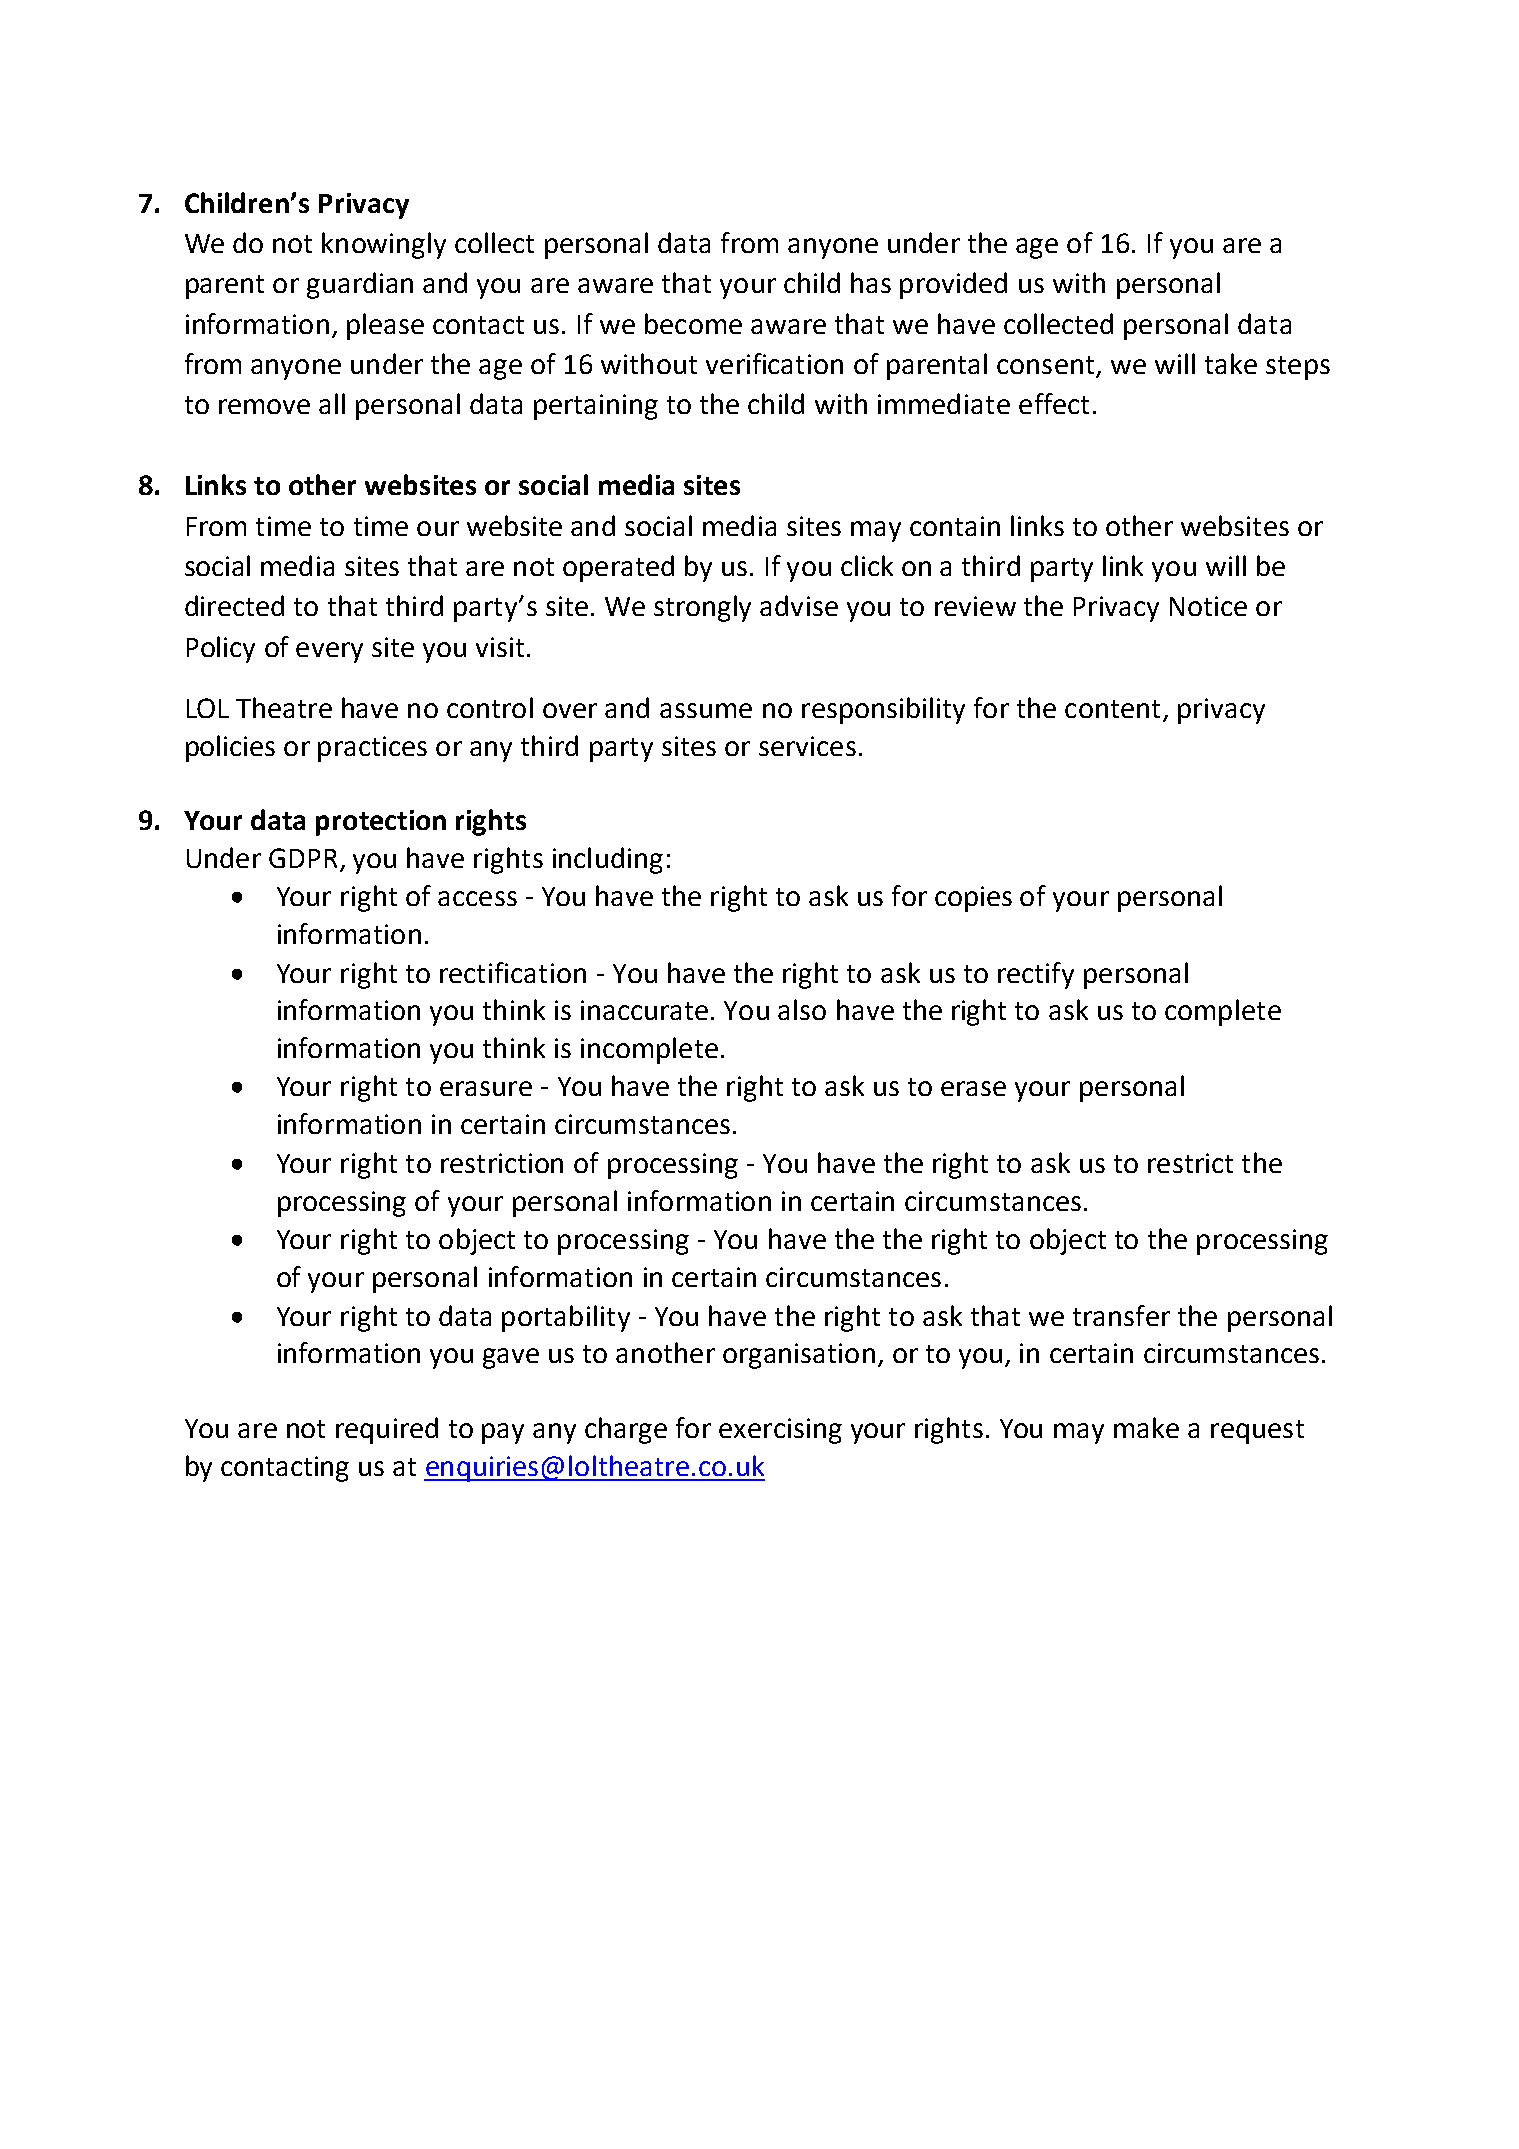 The width and height of the document is (1519, 2149). Describe the element at coordinates (973, 1088) in the document. I see `erase` at that location.
